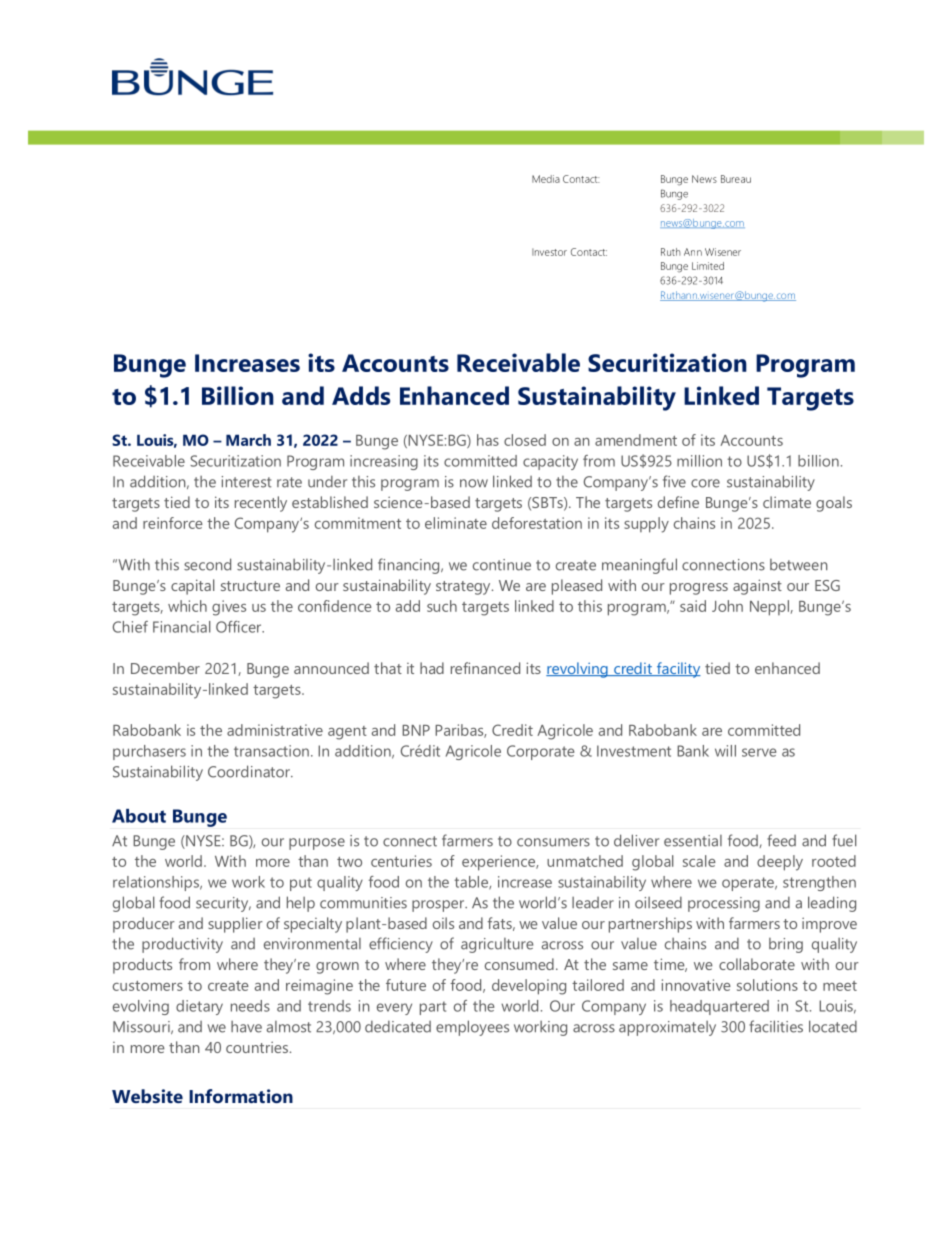 The image size is (952, 1233). I want to click on core, so click(705, 483).
